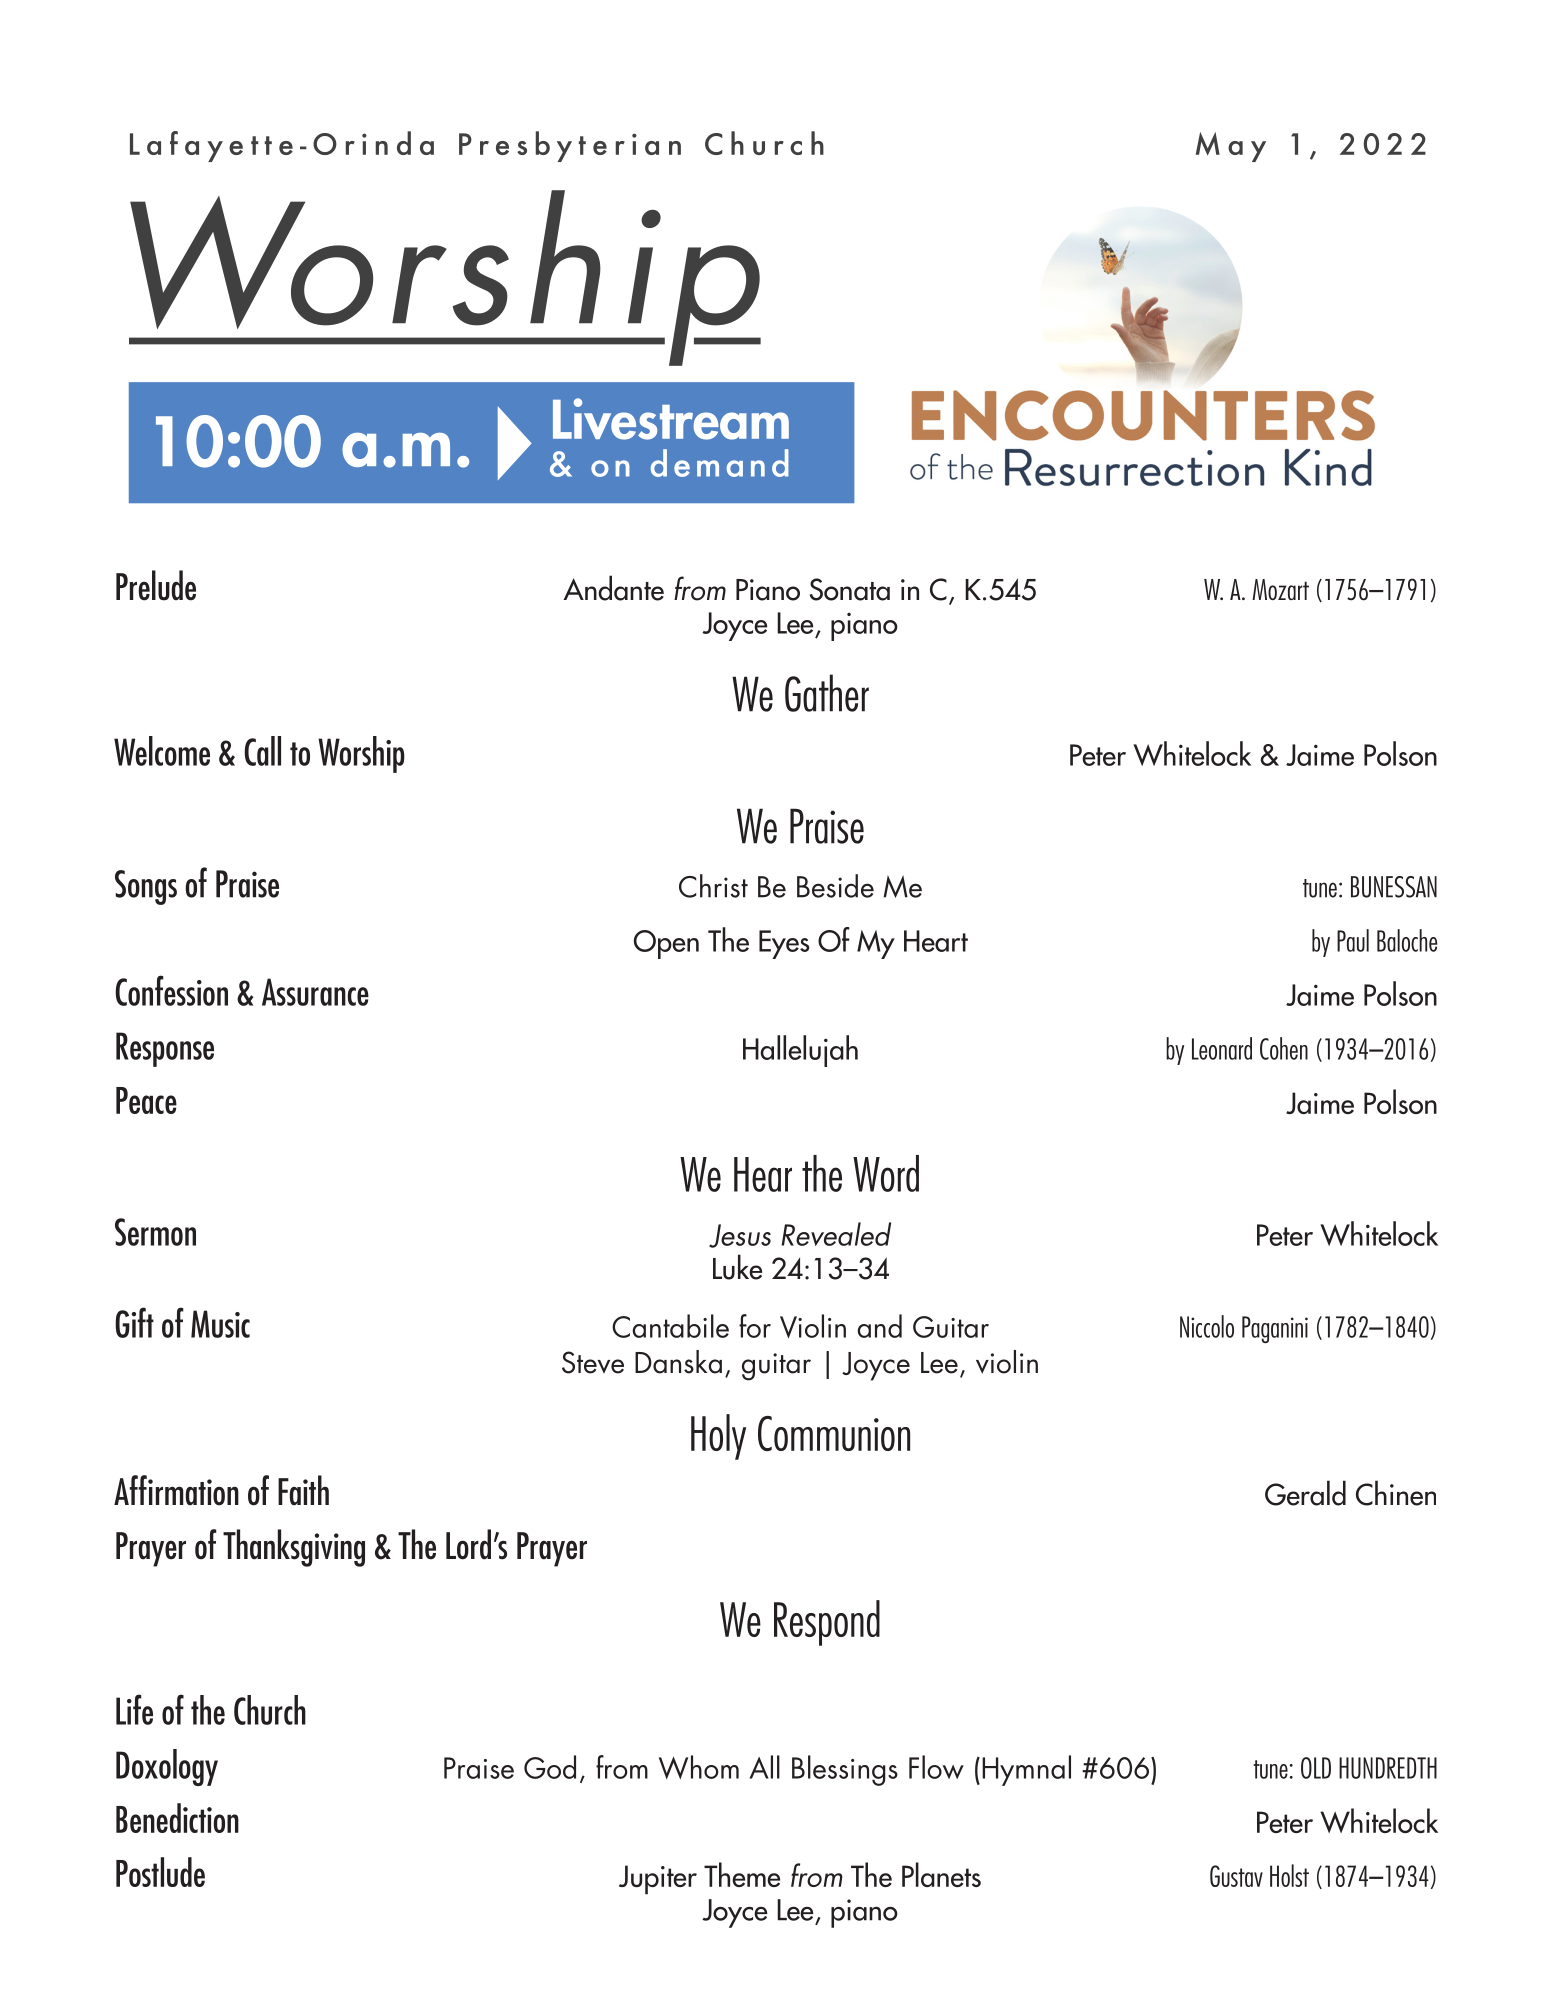 This document has width=1555, height=2012. What do you see at coordinates (742, 1874) in the document?
I see `Theme` at bounding box center [742, 1874].
